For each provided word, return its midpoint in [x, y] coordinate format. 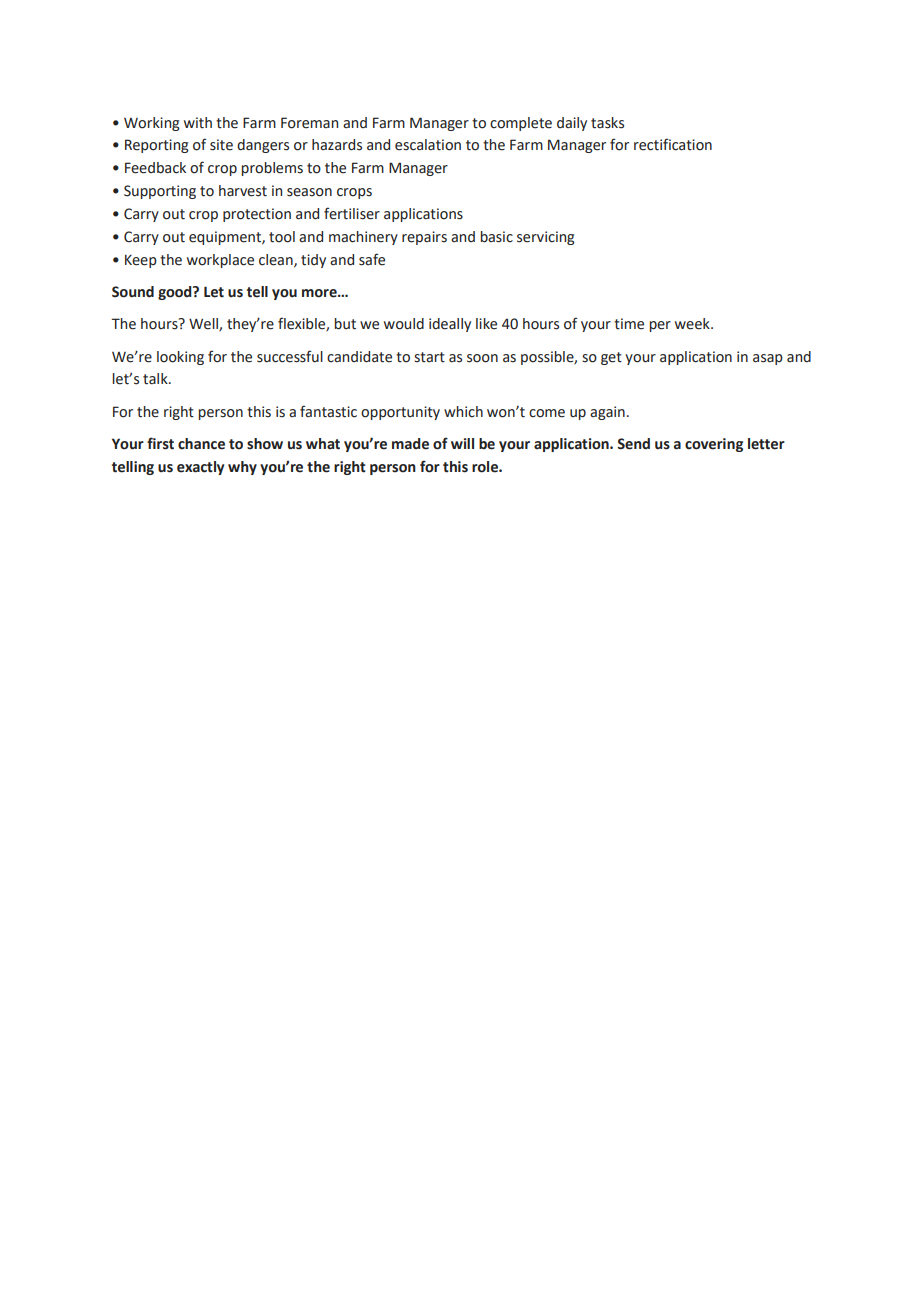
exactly [200, 468]
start [429, 357]
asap [768, 359]
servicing [546, 238]
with [198, 123]
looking [180, 358]
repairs [424, 238]
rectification [673, 144]
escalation [428, 145]
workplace [220, 261]
